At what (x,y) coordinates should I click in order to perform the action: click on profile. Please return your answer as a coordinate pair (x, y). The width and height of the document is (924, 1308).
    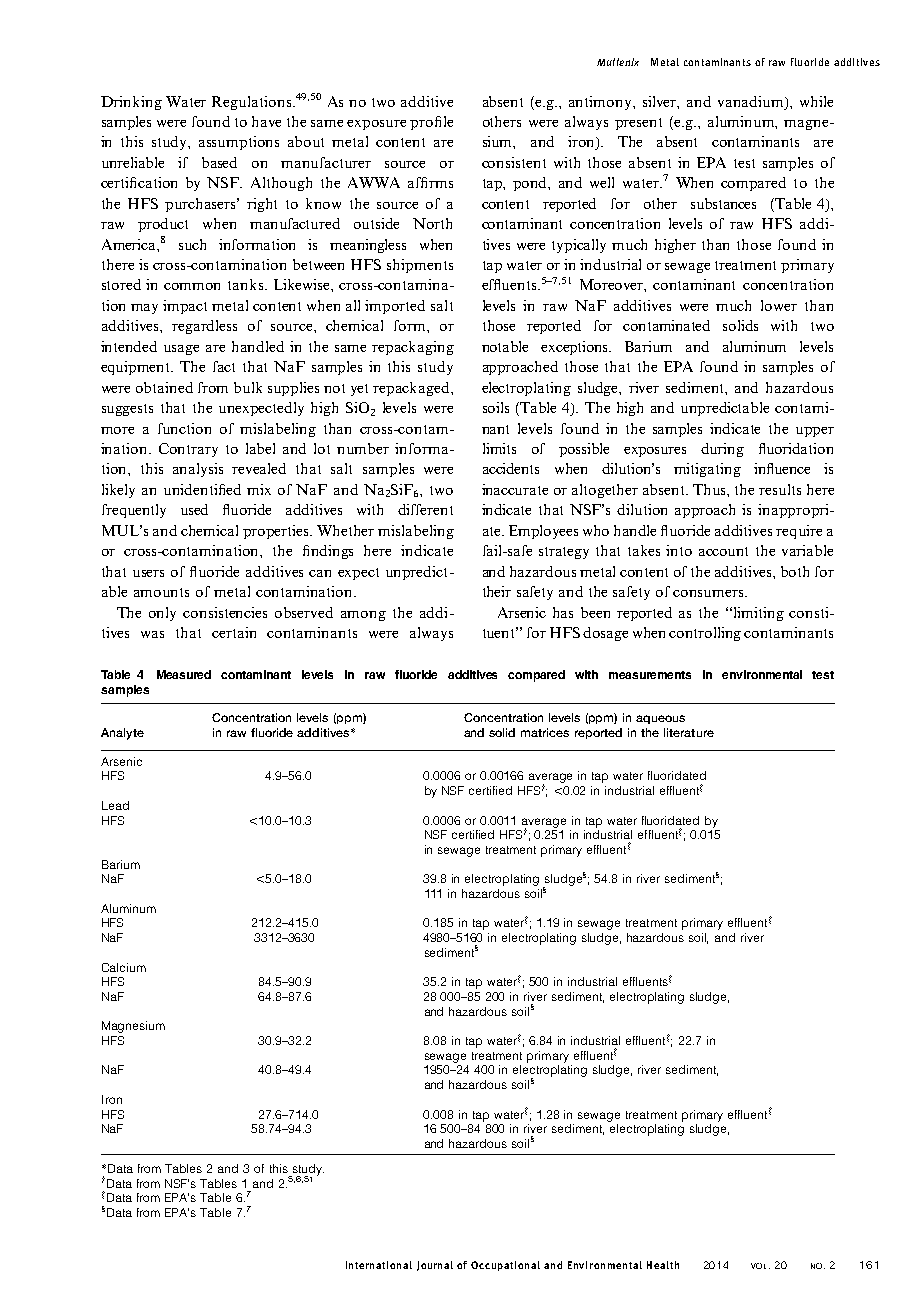
    Looking at the image, I should click on (431, 123).
